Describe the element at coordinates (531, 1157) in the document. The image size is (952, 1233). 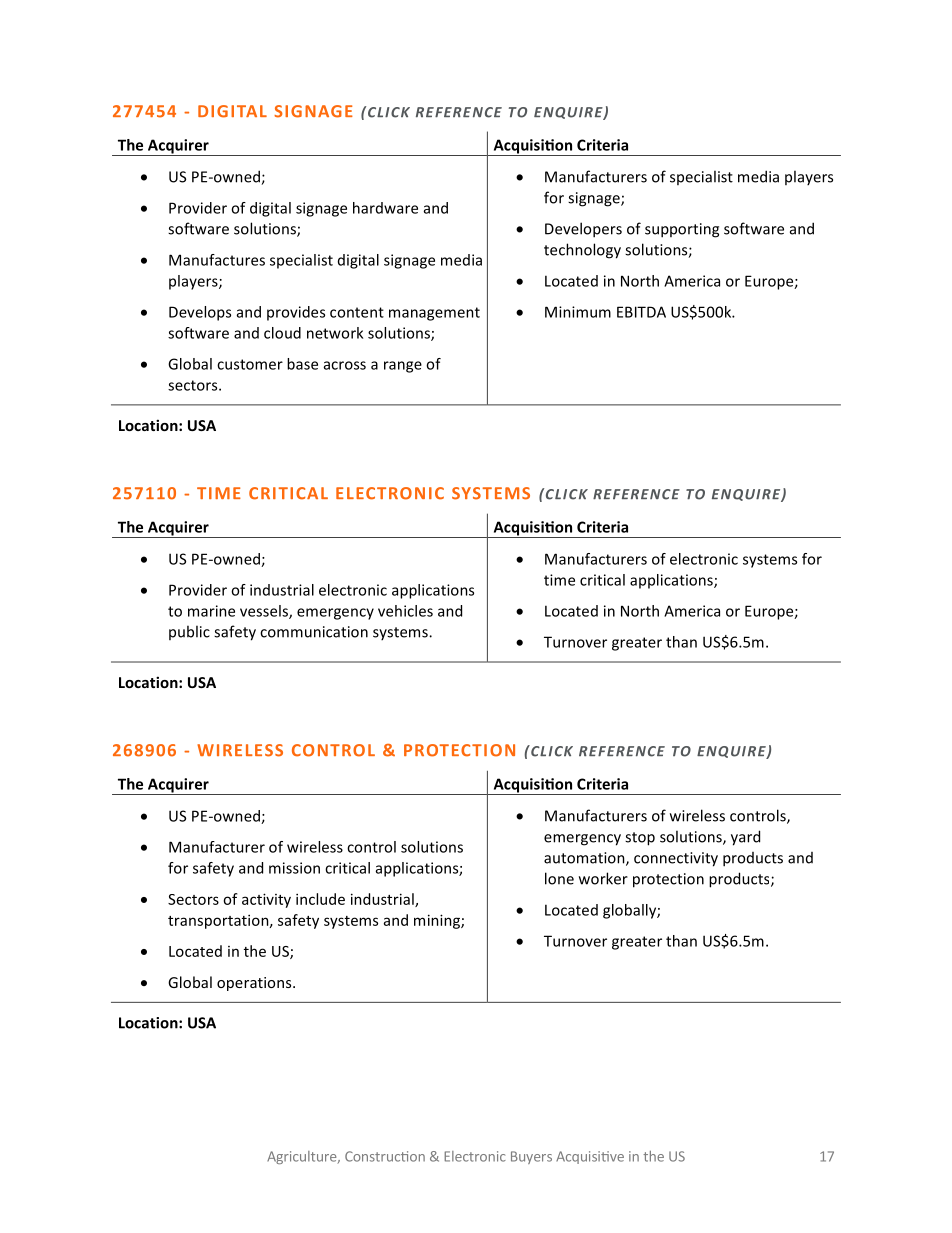
I see `Buyers` at that location.
